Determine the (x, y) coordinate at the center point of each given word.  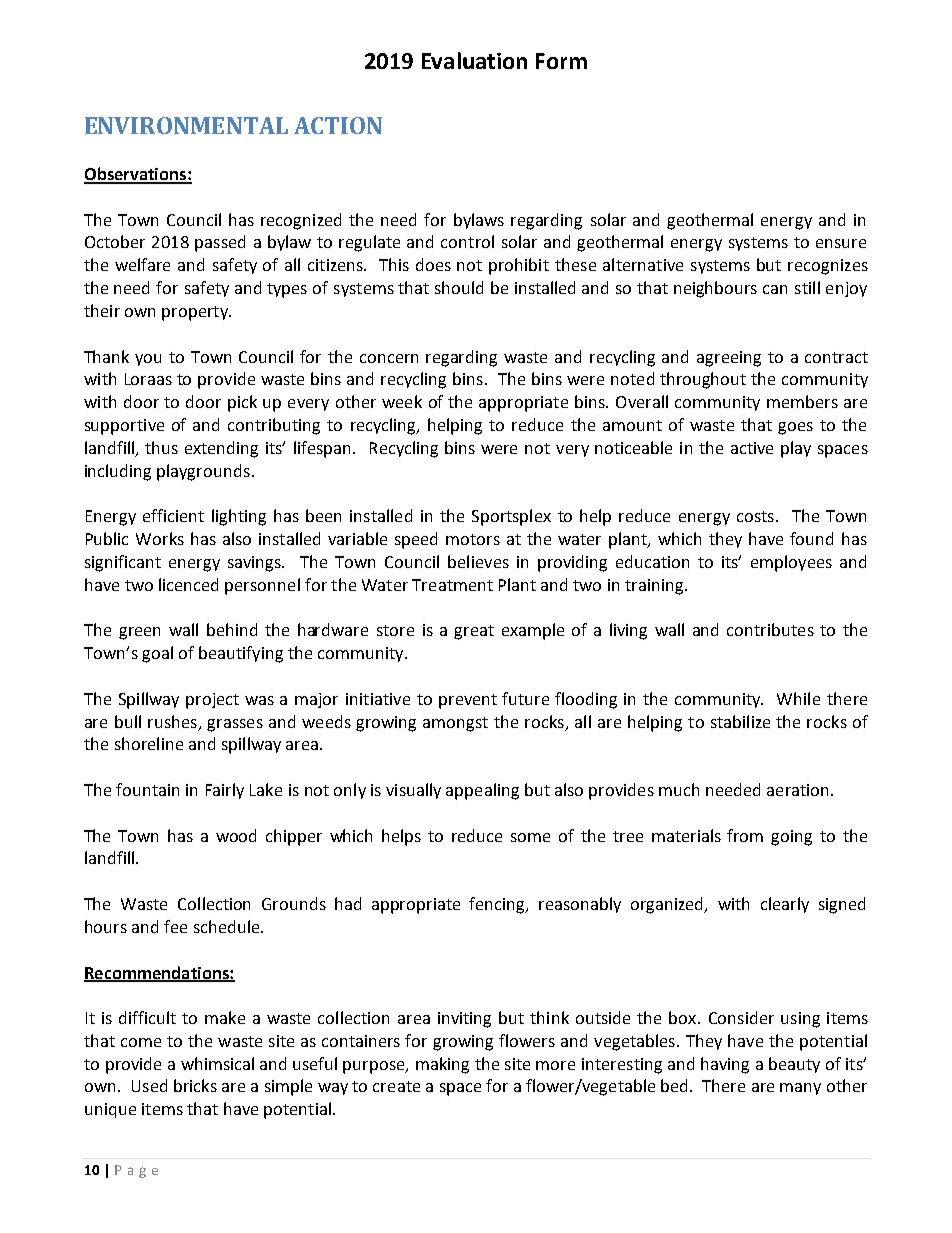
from (745, 835)
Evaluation (474, 60)
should (459, 287)
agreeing (729, 359)
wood (236, 835)
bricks (195, 1085)
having (725, 1065)
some (530, 837)
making (442, 1065)
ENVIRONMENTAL (186, 125)
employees (791, 563)
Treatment (452, 585)
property (196, 313)
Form (561, 61)
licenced (188, 584)
